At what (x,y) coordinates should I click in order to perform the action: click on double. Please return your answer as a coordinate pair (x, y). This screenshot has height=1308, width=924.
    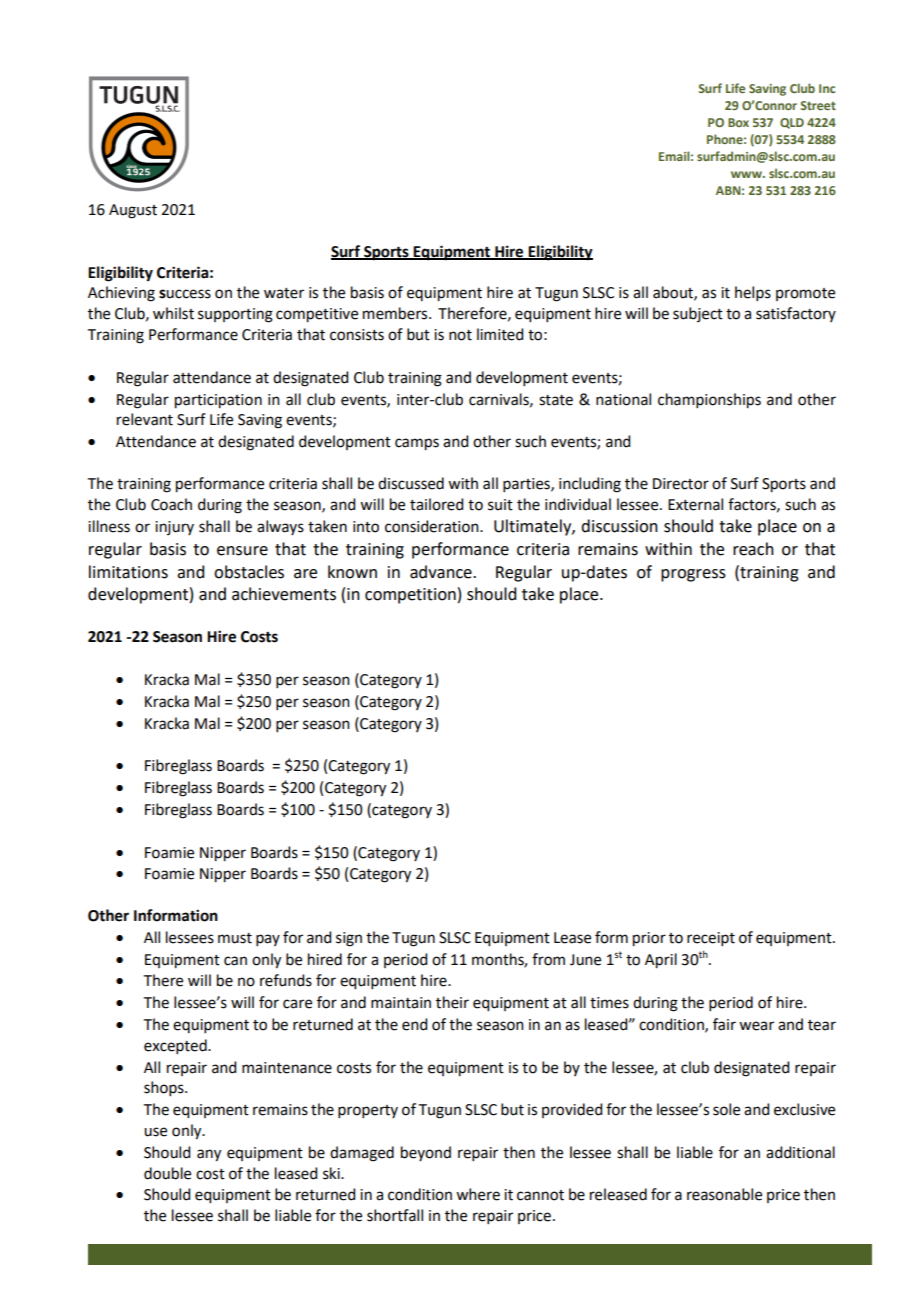
    Looking at the image, I should click on (167, 1173).
